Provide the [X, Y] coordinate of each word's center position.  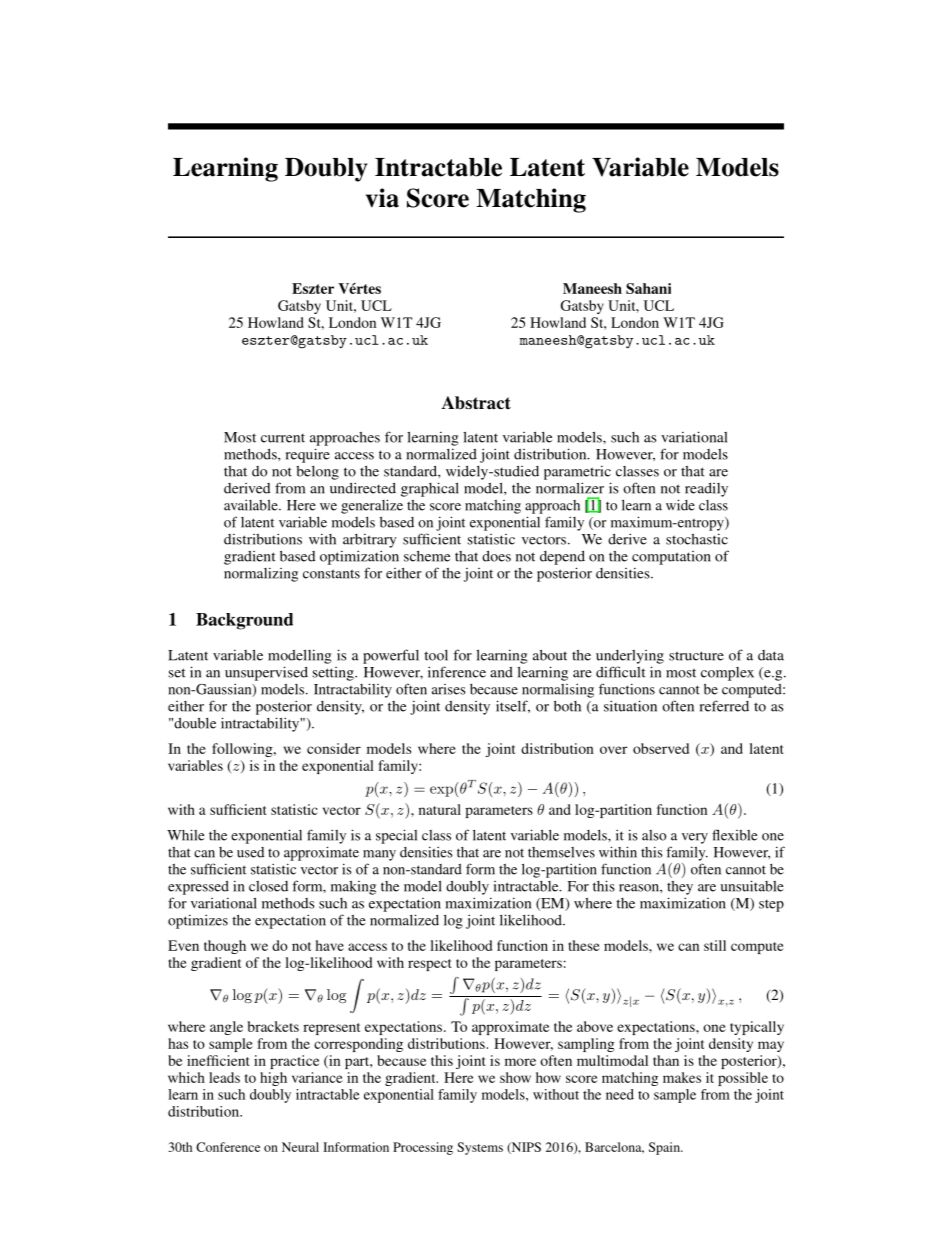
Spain [665, 1148]
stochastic [697, 539]
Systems [480, 1148]
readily [706, 489]
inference [457, 672]
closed [268, 886]
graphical [430, 489]
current [283, 438]
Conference [228, 1147]
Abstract [476, 403]
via [382, 198]
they [680, 888]
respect [429, 965]
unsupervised [266, 673]
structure [696, 656]
